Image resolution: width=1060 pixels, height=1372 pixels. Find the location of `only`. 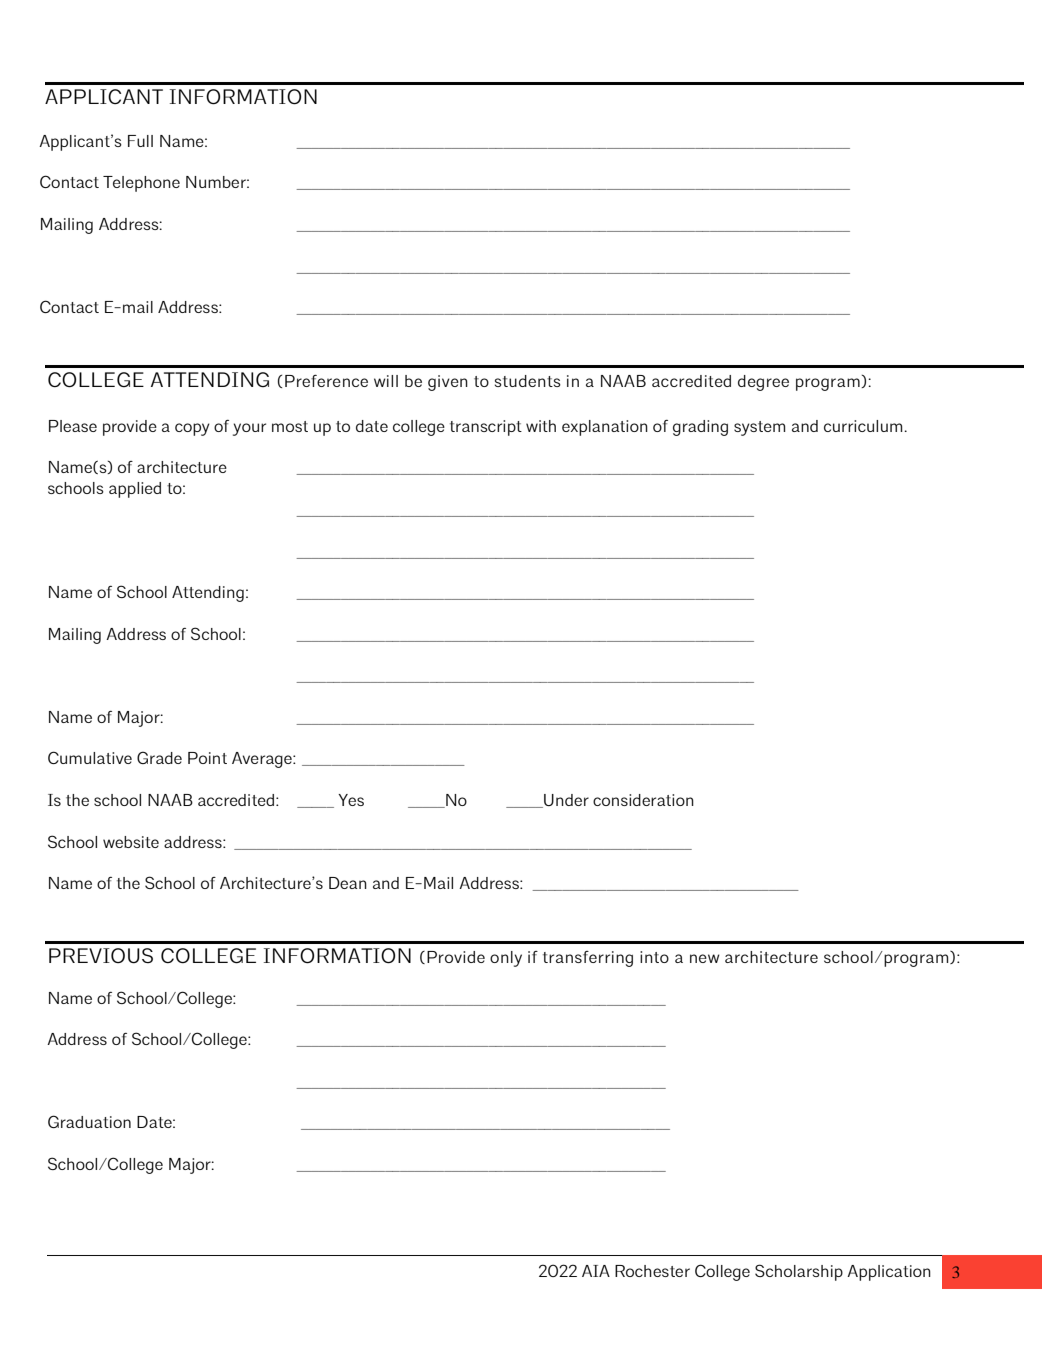

only is located at coordinates (506, 959).
